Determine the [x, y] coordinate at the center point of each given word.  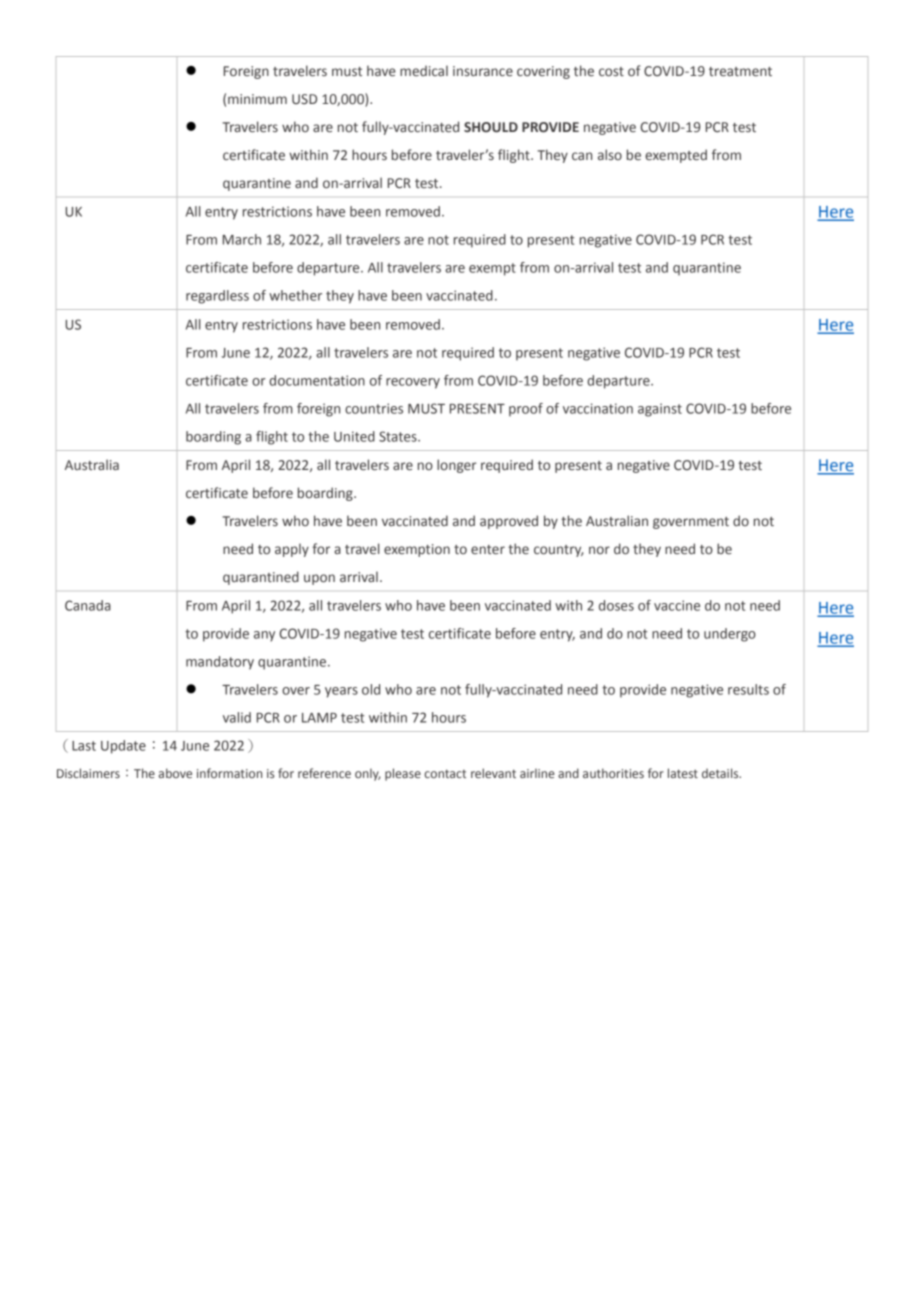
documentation [317, 380]
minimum [257, 99]
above [175, 773]
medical [424, 70]
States [399, 436]
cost [611, 72]
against [660, 410]
